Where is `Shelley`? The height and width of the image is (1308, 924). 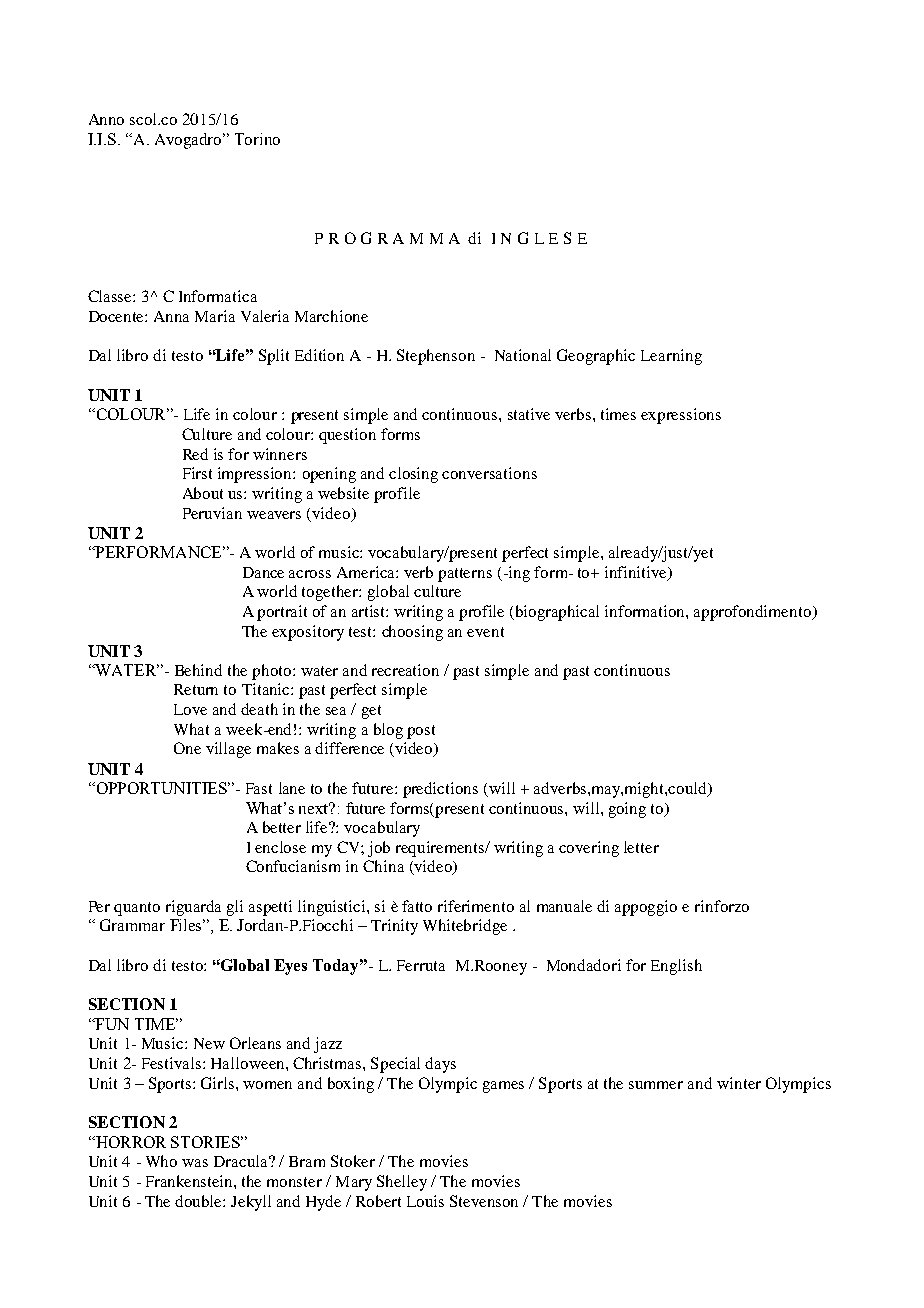 Shelley is located at coordinates (402, 1183).
